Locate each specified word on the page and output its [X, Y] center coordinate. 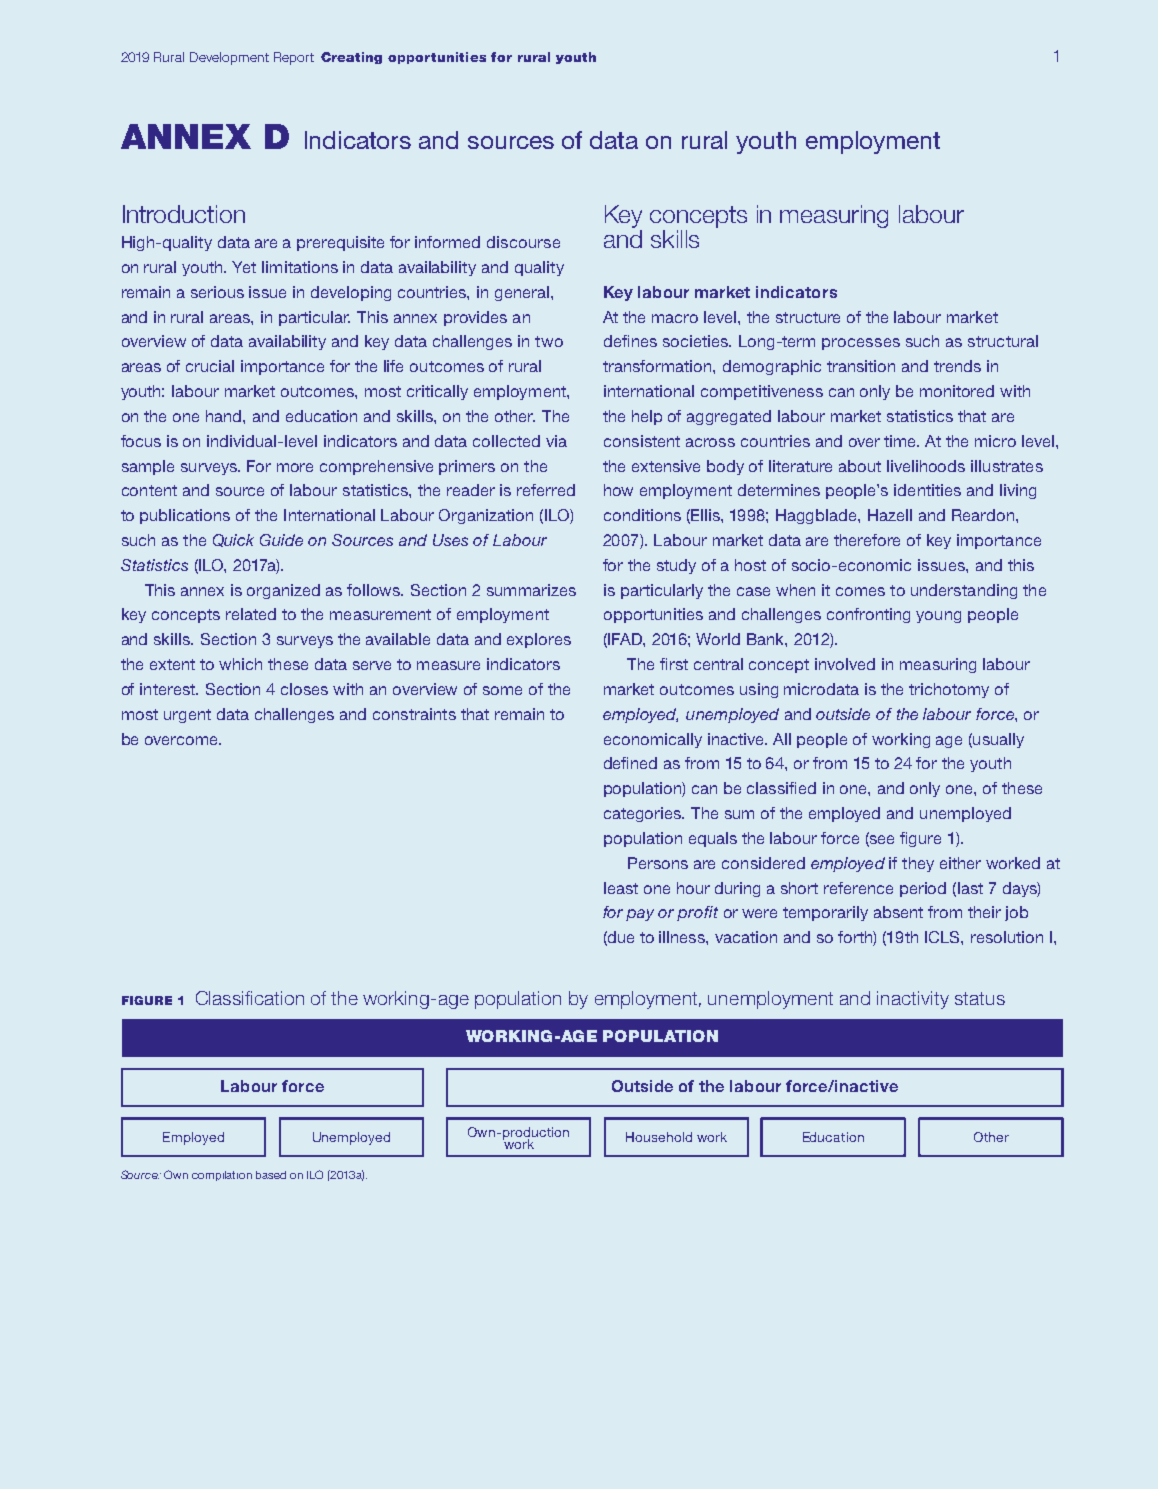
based [271, 1175]
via [556, 441]
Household [659, 1137]
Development [229, 58]
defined [630, 763]
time [901, 441]
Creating [351, 58]
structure [808, 317]
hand [225, 416]
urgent [187, 716]
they [918, 864]
